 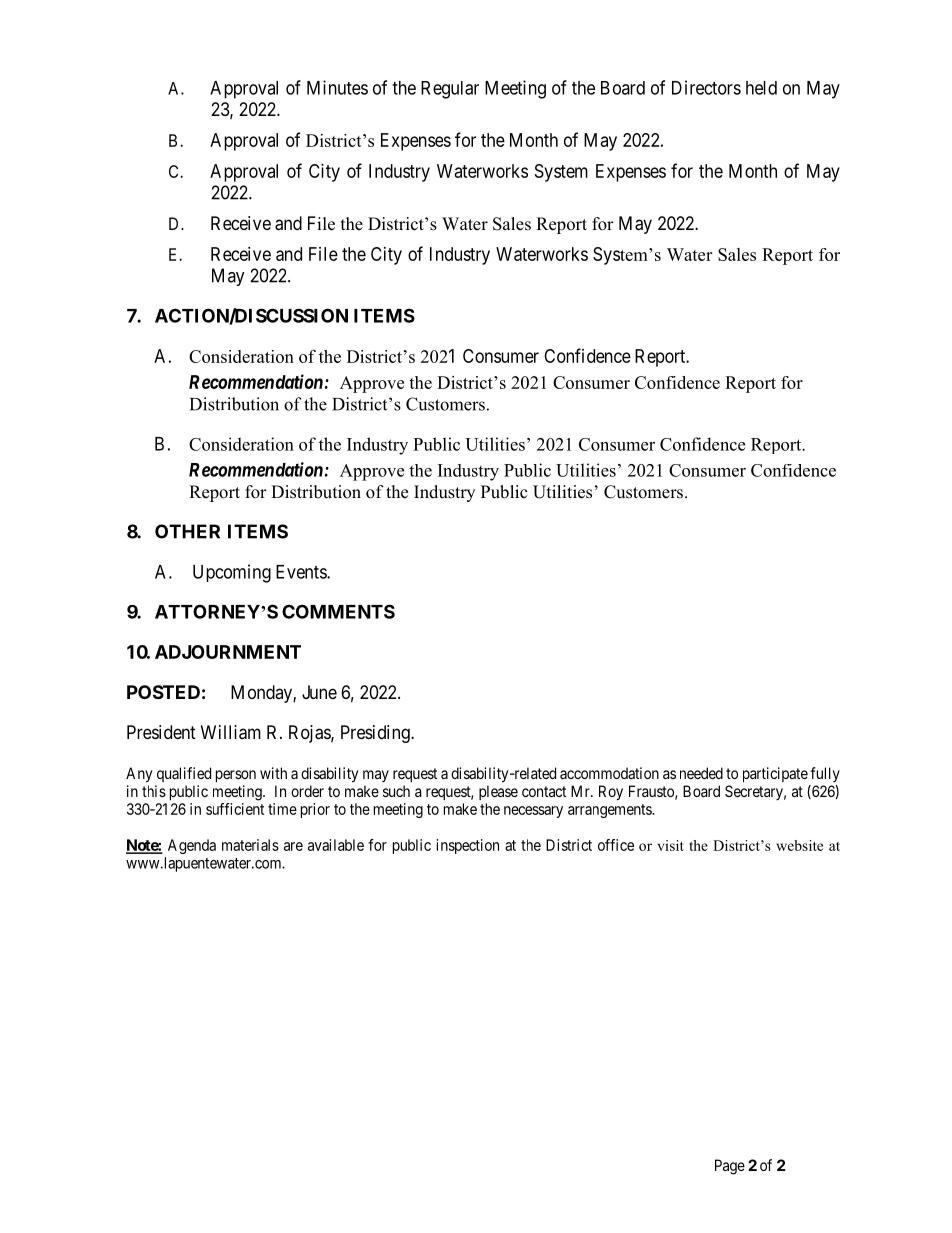 What do you see at coordinates (187, 531) in the screenshot?
I see `OTHER` at bounding box center [187, 531].
